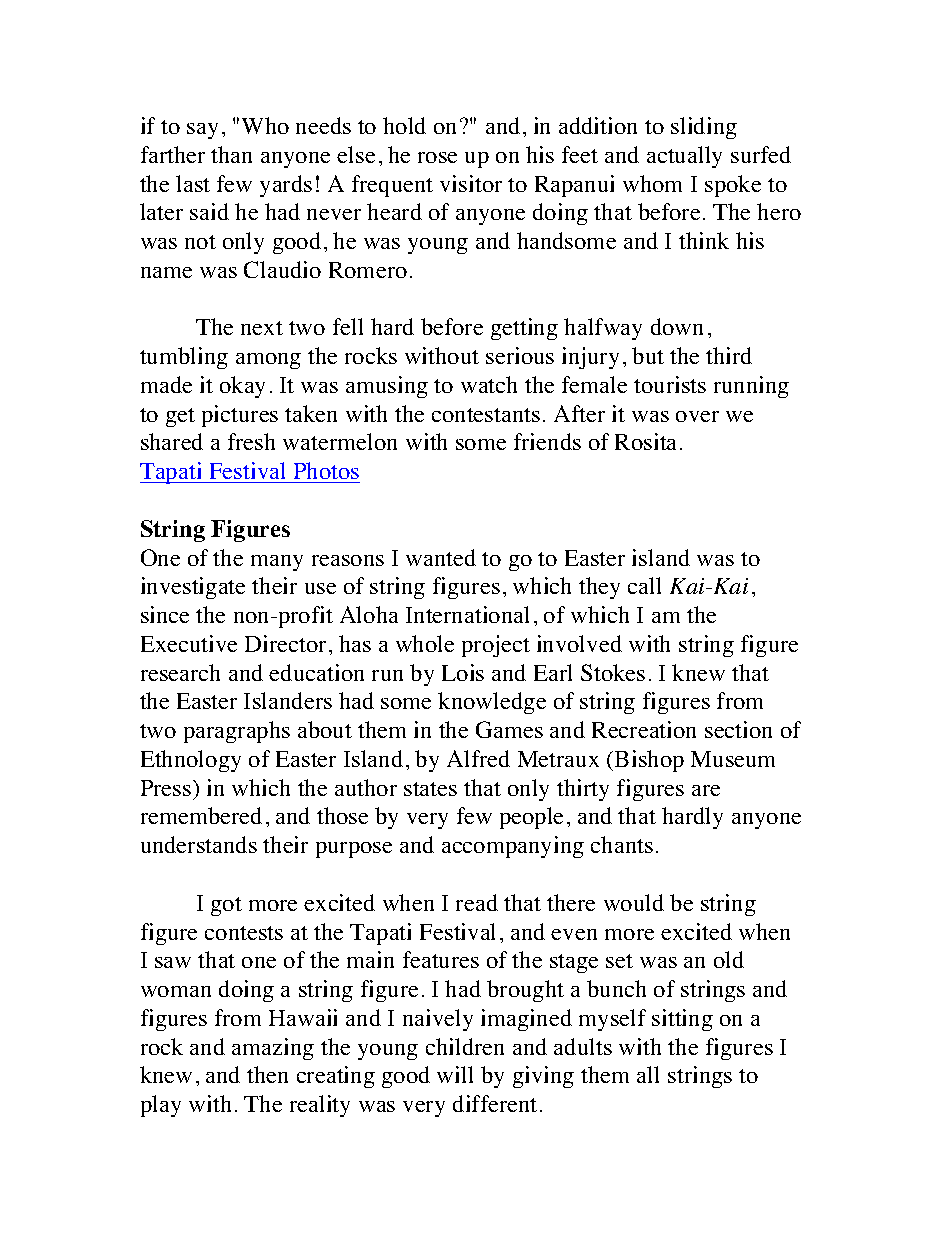  What do you see at coordinates (251, 441) in the screenshot?
I see `fresh` at bounding box center [251, 441].
